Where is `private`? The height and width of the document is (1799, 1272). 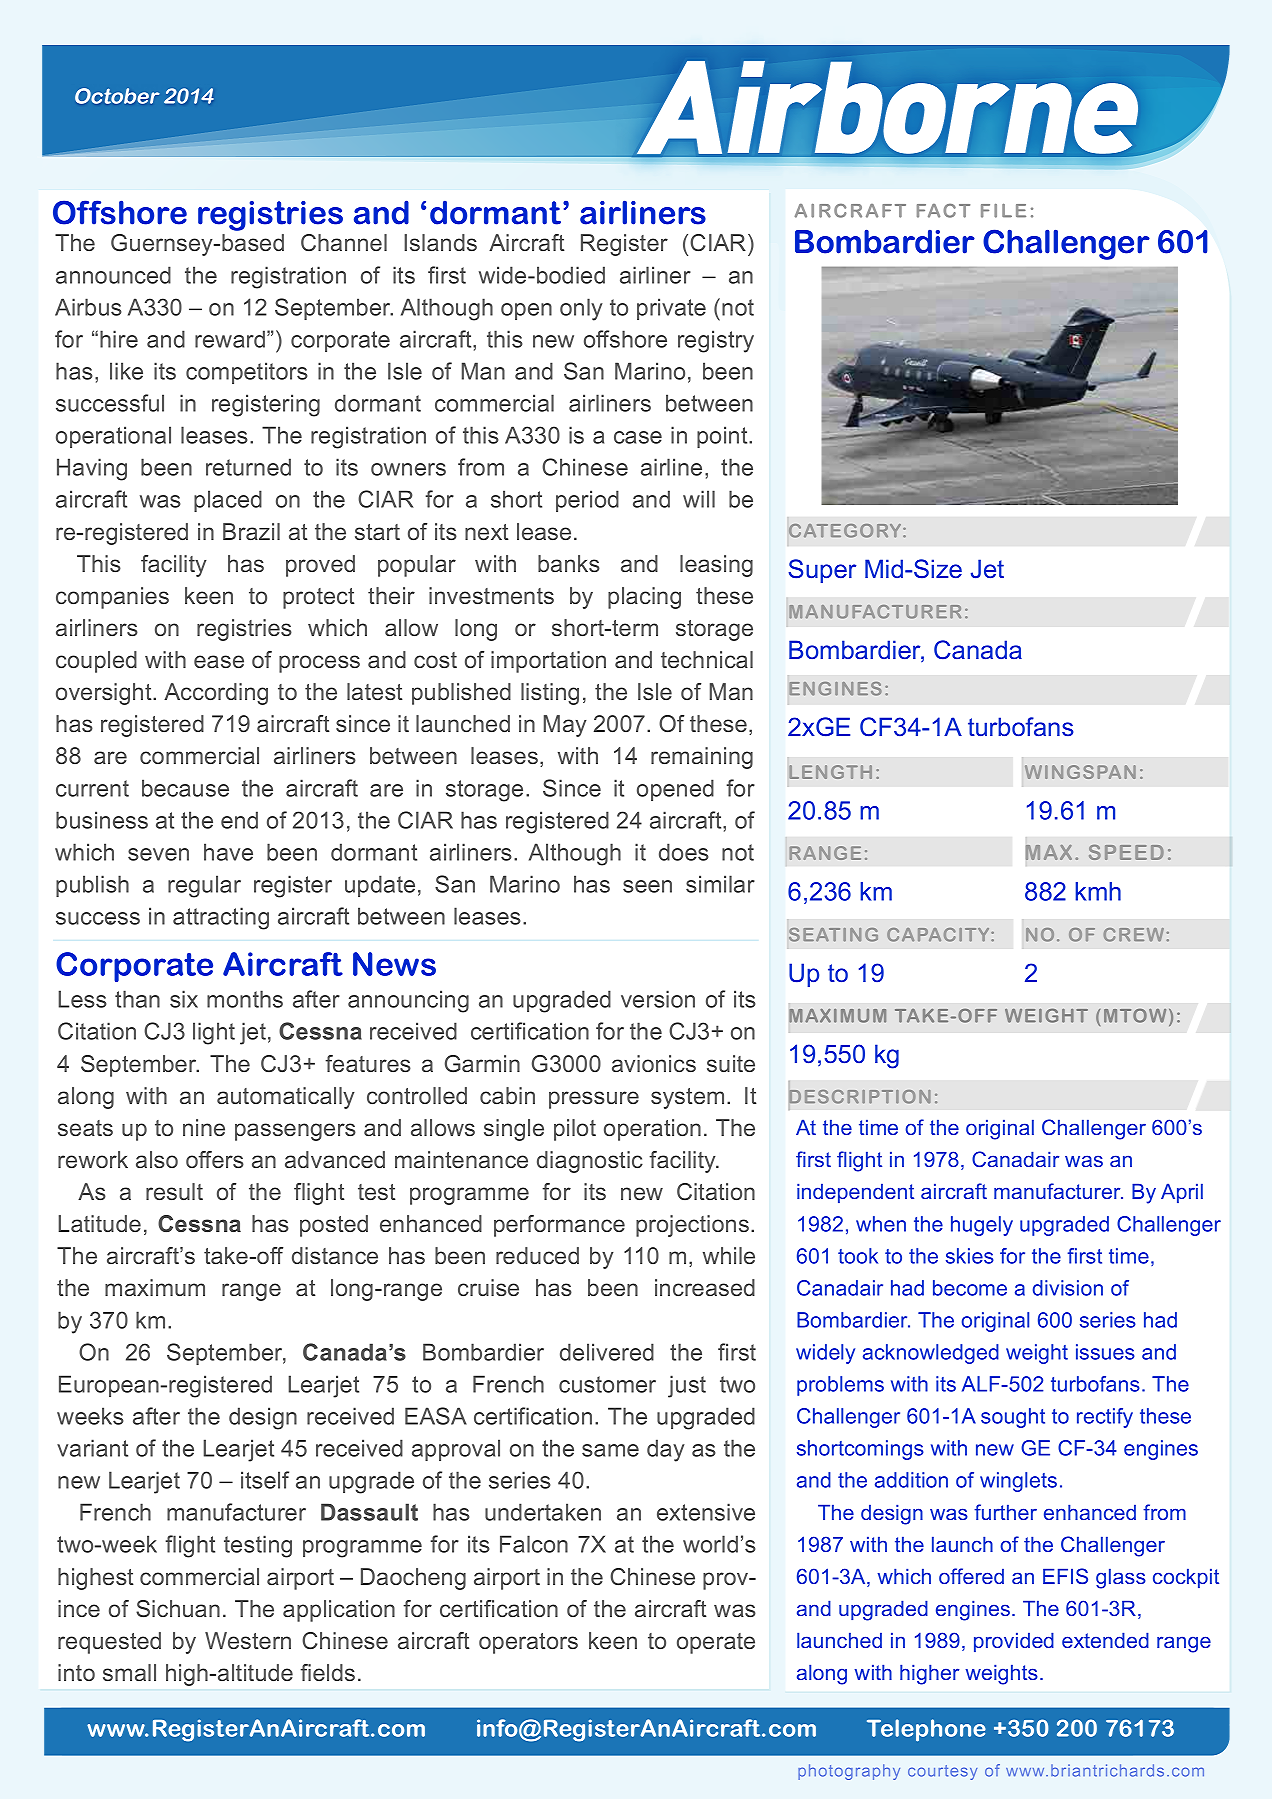 private is located at coordinates (671, 309).
